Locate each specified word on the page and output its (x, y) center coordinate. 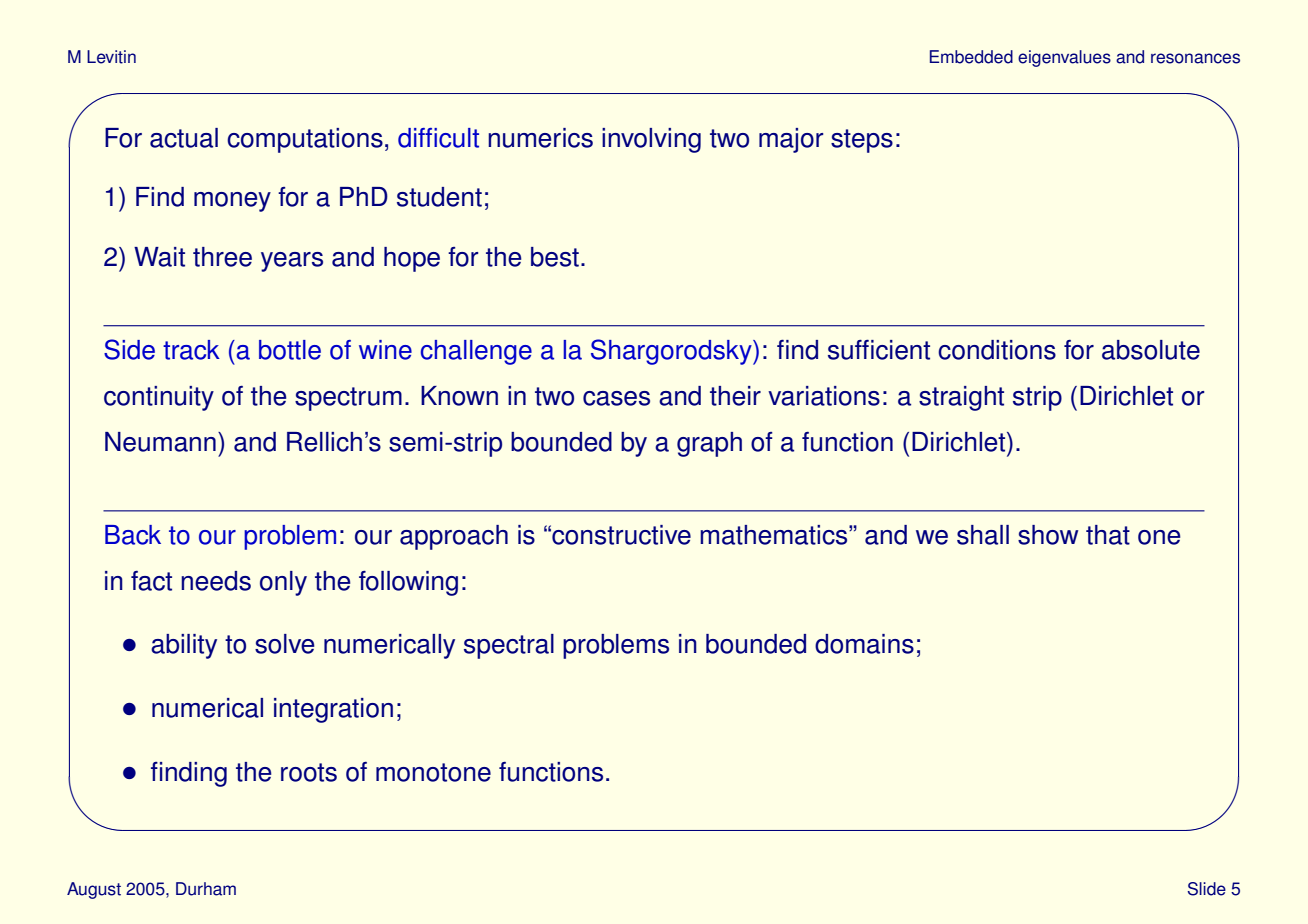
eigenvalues (1064, 58)
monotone (433, 772)
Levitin (111, 57)
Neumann (160, 442)
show (1048, 535)
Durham (206, 889)
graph (709, 444)
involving (651, 140)
